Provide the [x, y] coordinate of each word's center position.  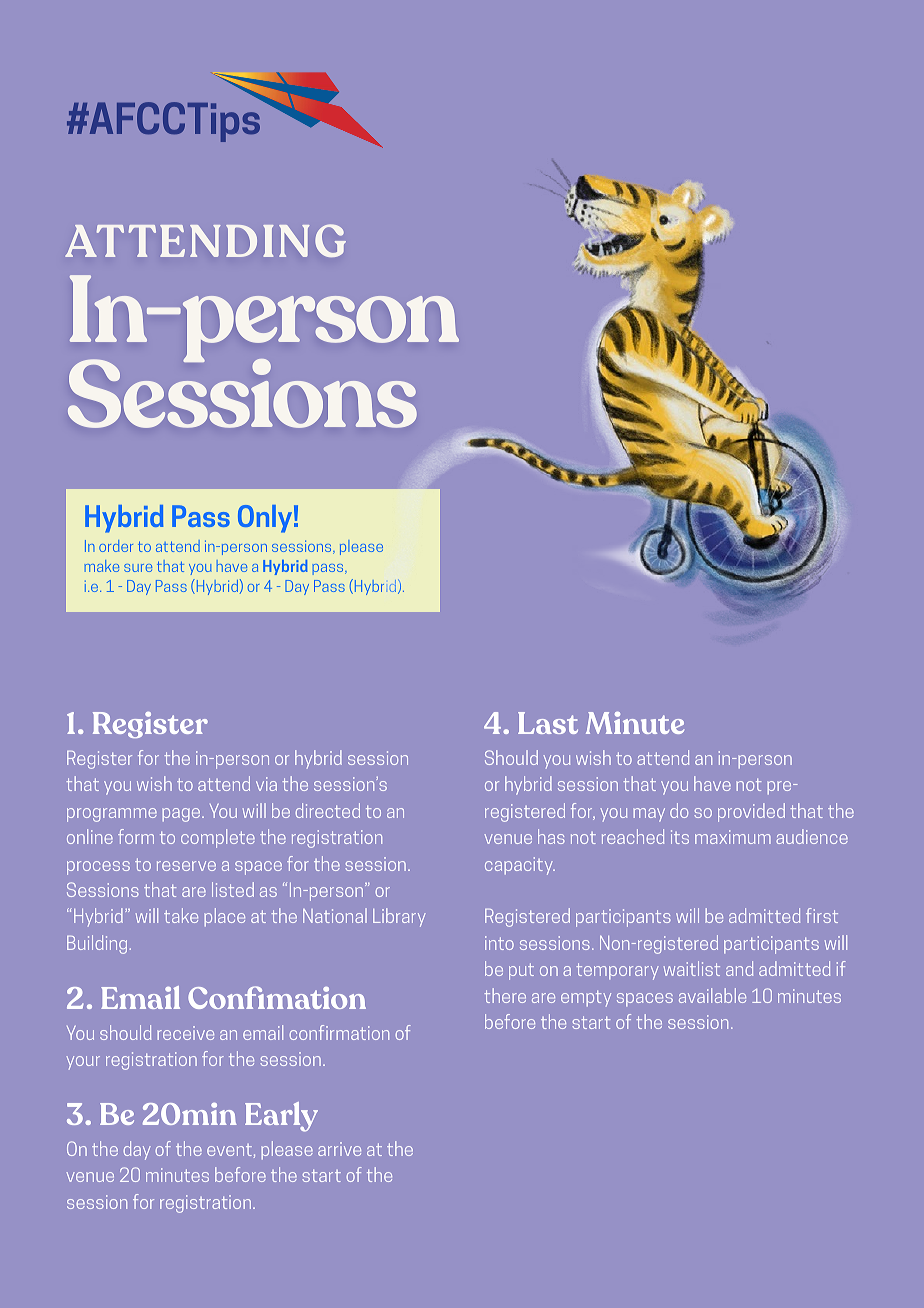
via [266, 784]
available [712, 995]
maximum [733, 837]
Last [548, 723]
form [136, 836]
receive [185, 1033]
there [505, 995]
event [229, 1150]
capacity [520, 866]
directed [328, 810]
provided [751, 812]
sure [138, 568]
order [116, 546]
